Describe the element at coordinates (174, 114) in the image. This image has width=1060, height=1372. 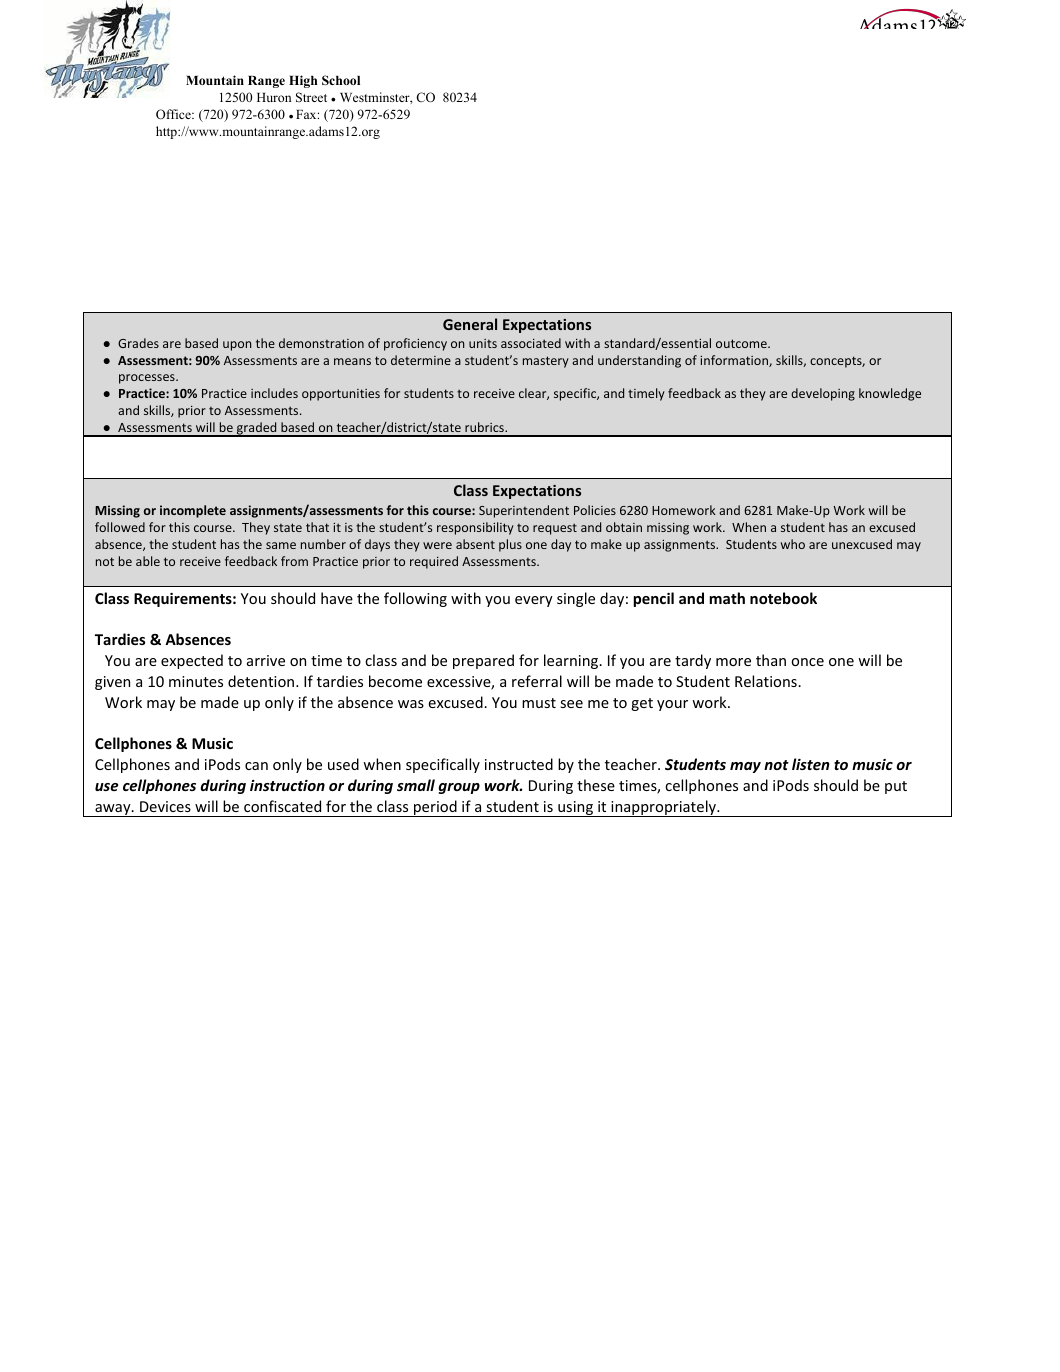
I see `Office` at that location.
